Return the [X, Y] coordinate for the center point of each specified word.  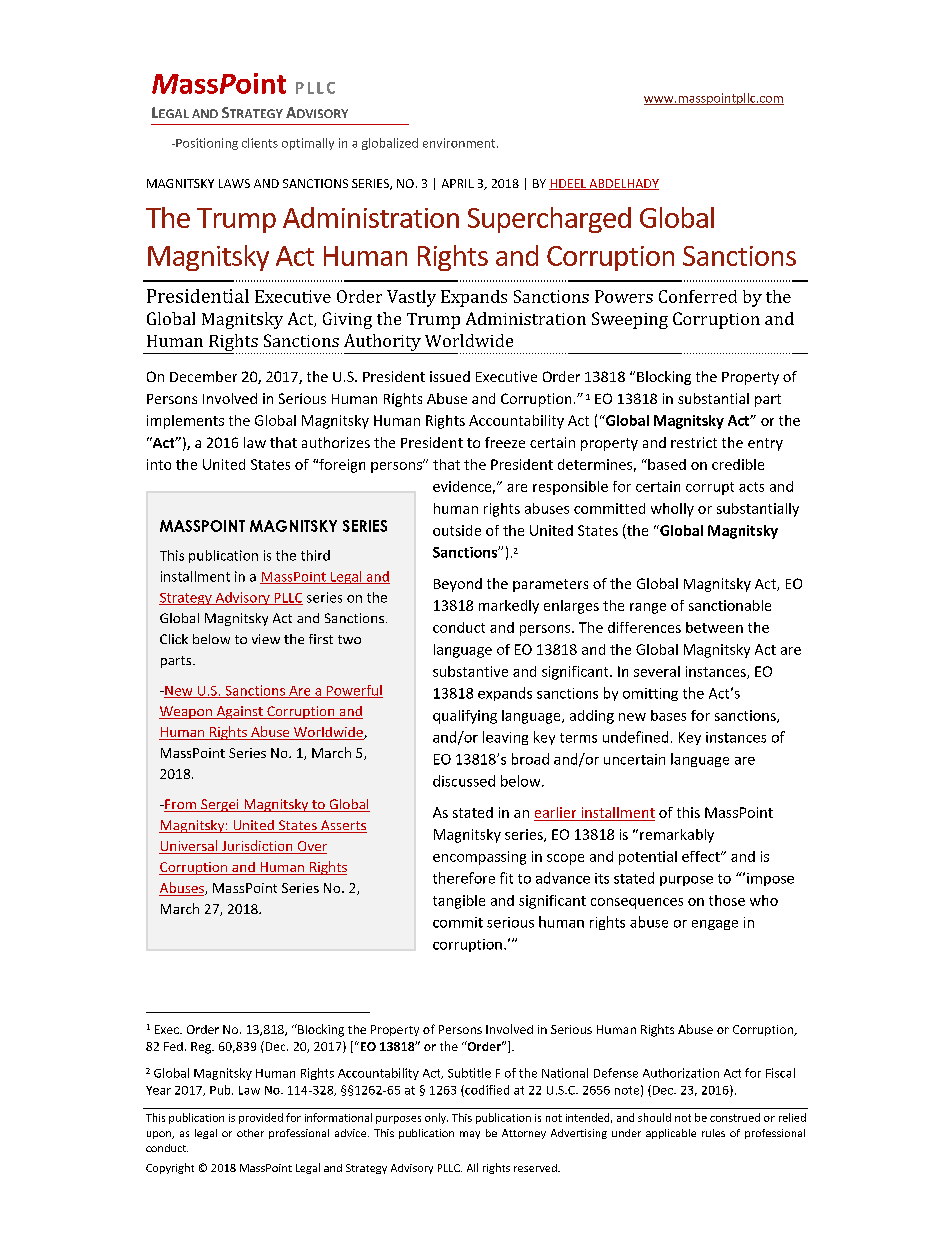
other [250, 1133]
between [714, 627]
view [266, 639]
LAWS [234, 183]
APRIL [458, 183]
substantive [470, 671]
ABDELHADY [623, 184]
